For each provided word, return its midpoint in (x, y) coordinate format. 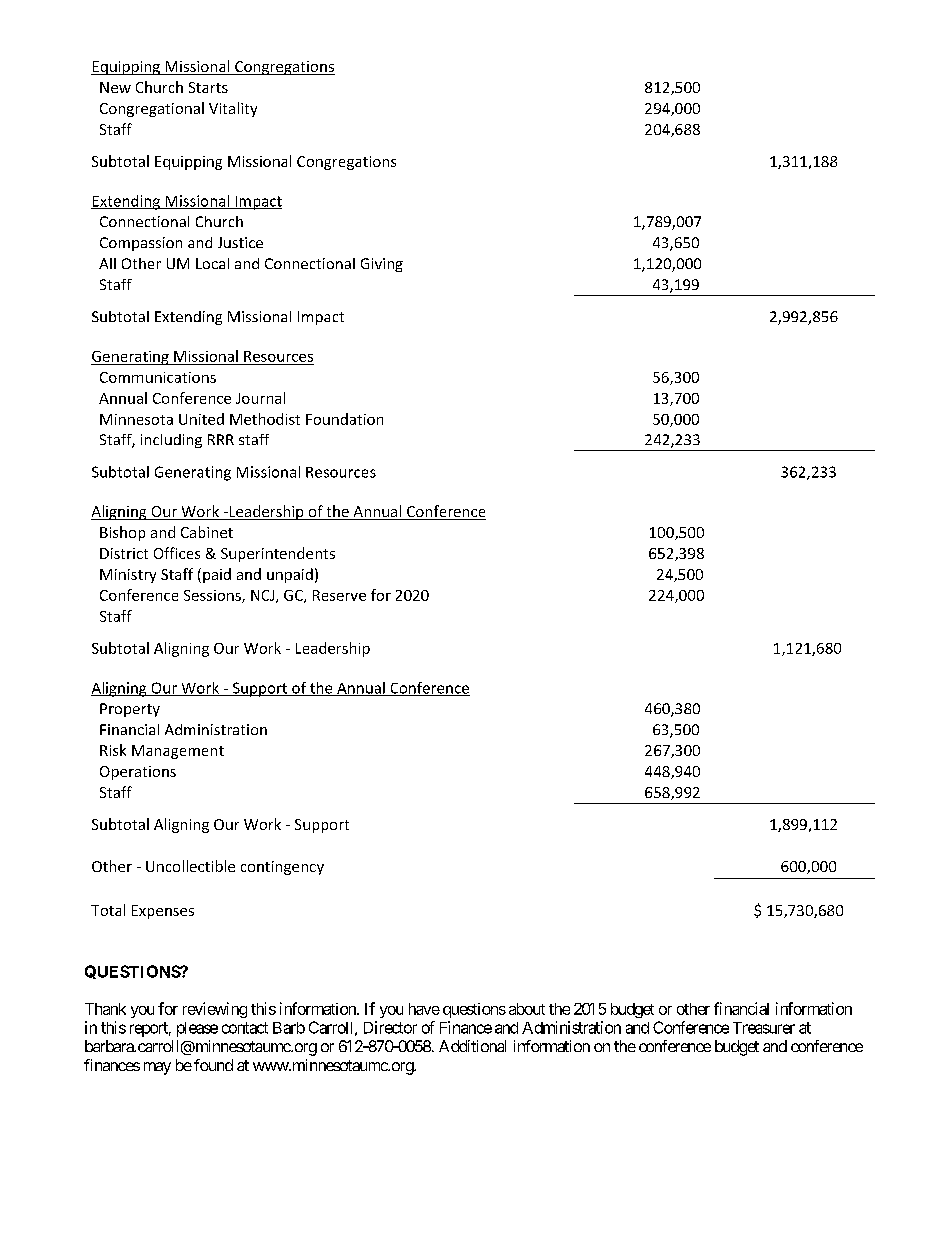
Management (178, 752)
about (527, 1009)
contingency (282, 868)
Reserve (339, 595)
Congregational (152, 109)
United (201, 419)
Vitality (233, 109)
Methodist (265, 419)
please (197, 1029)
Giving (382, 265)
